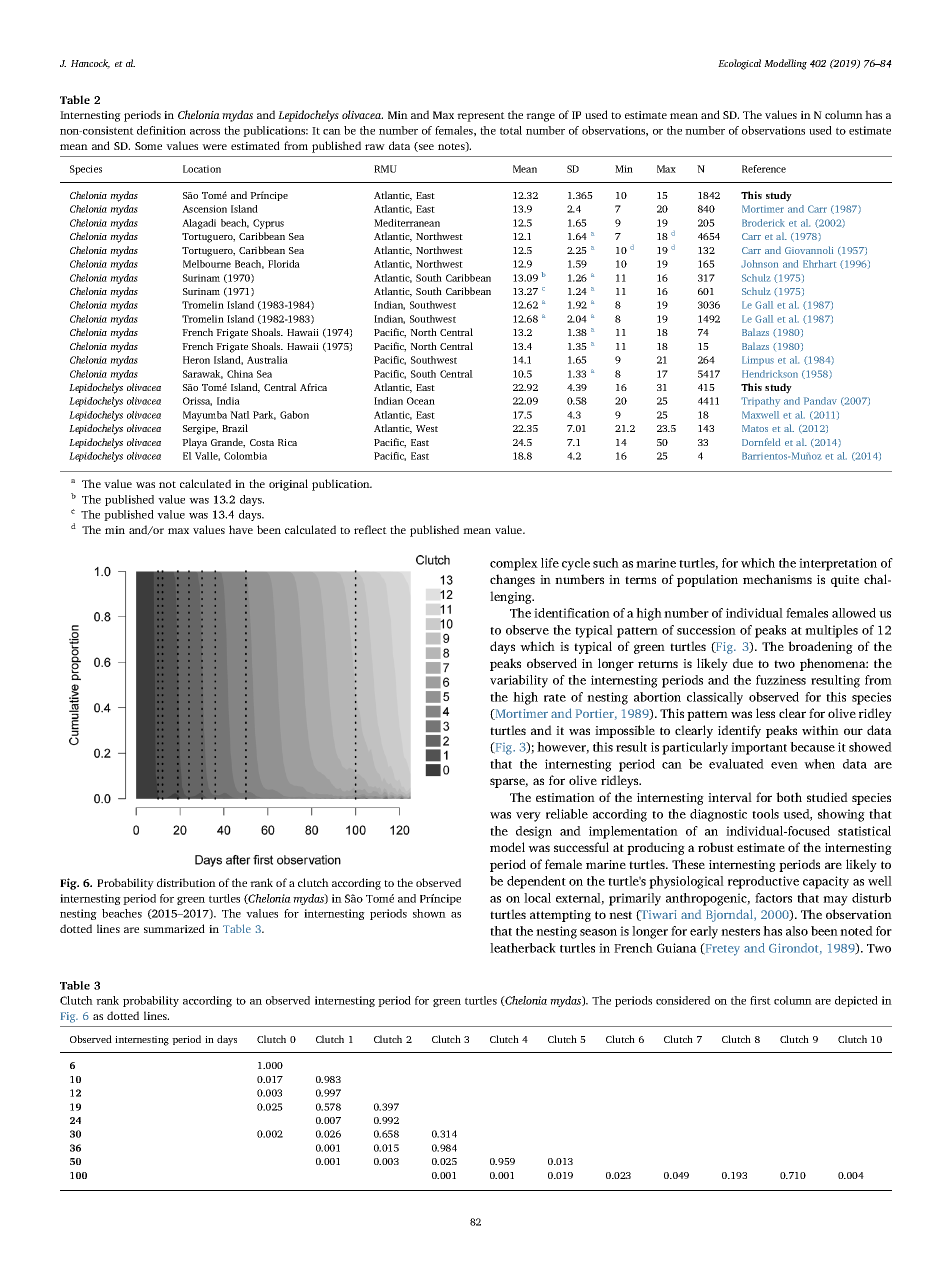 The width and height of the document is (952, 1270). I want to click on variability, so click(519, 681).
